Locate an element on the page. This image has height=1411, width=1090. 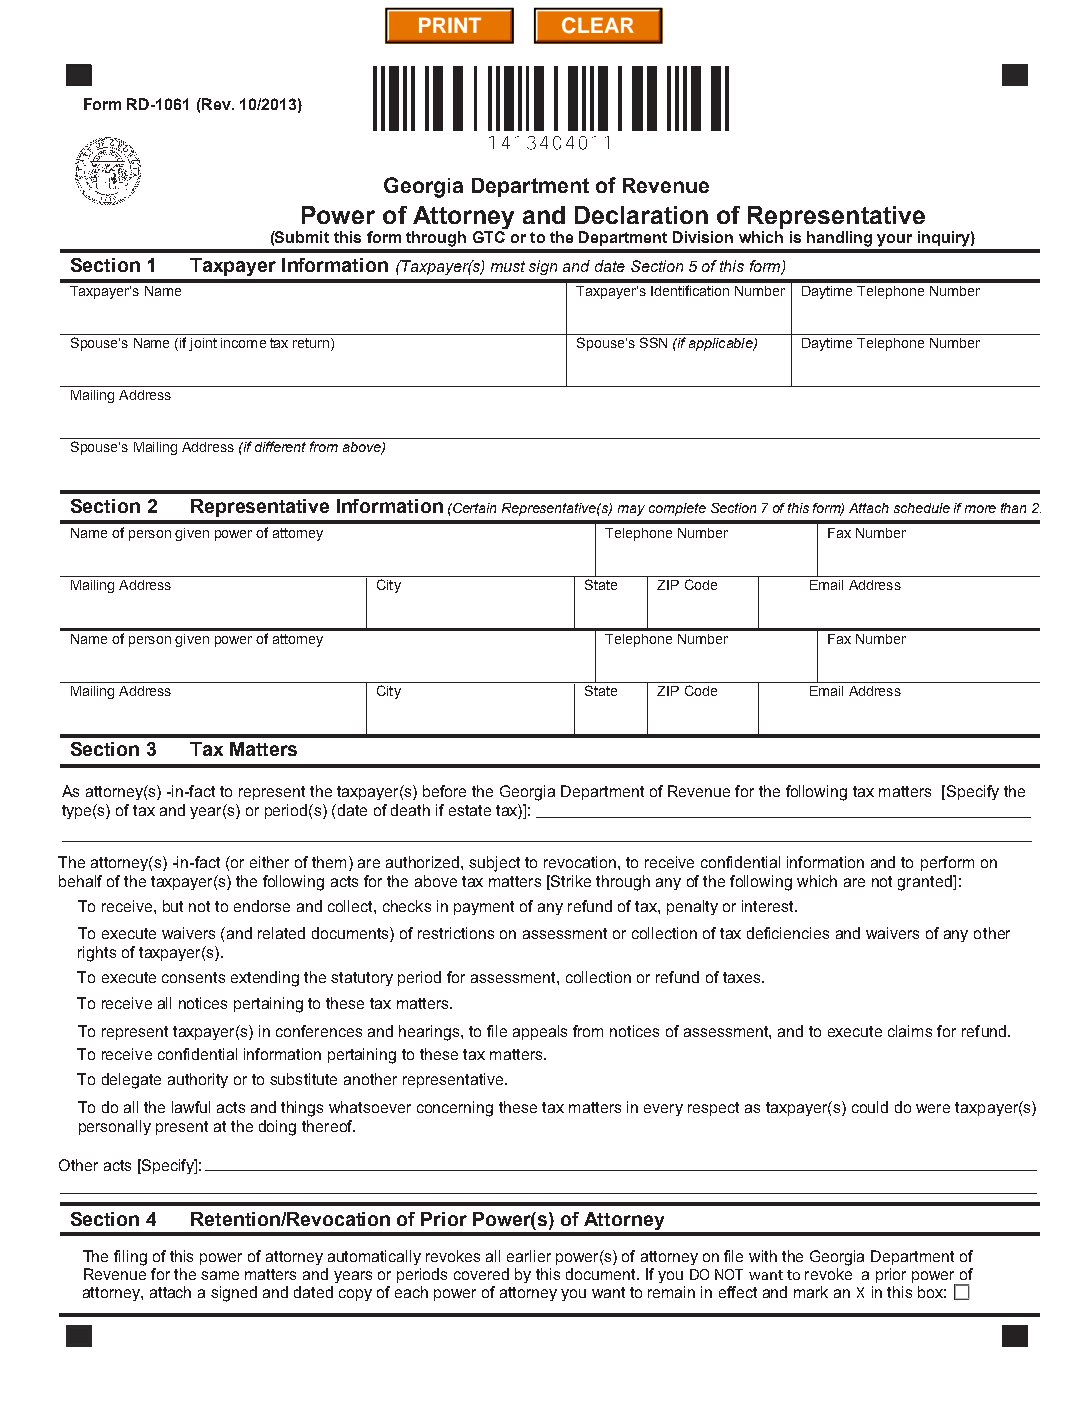
earlier is located at coordinates (529, 1256).
